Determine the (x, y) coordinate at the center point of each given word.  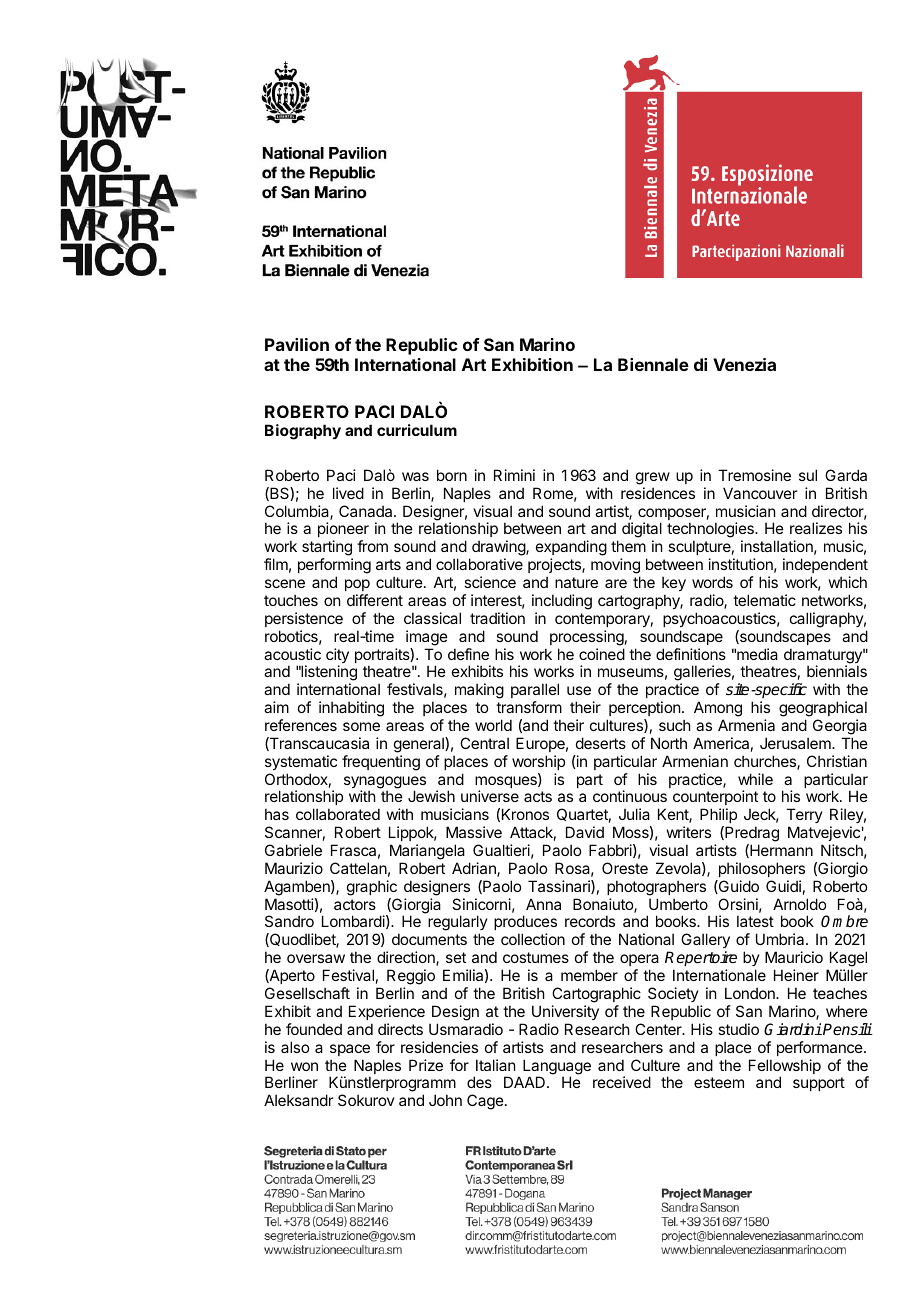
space (350, 1050)
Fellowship (785, 1068)
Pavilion (297, 344)
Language (557, 1068)
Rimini (514, 475)
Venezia (744, 364)
